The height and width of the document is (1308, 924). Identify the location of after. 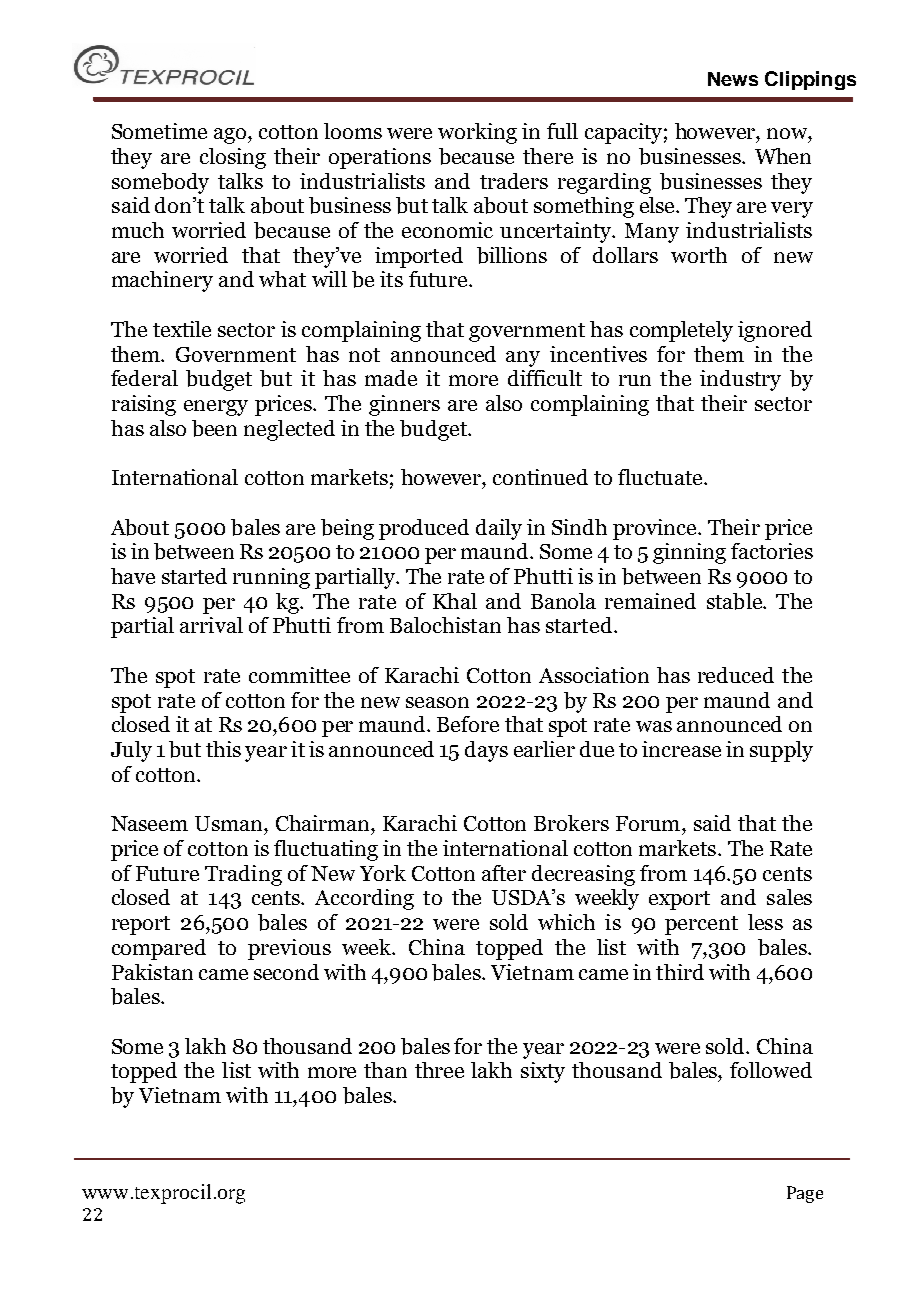
(504, 873).
